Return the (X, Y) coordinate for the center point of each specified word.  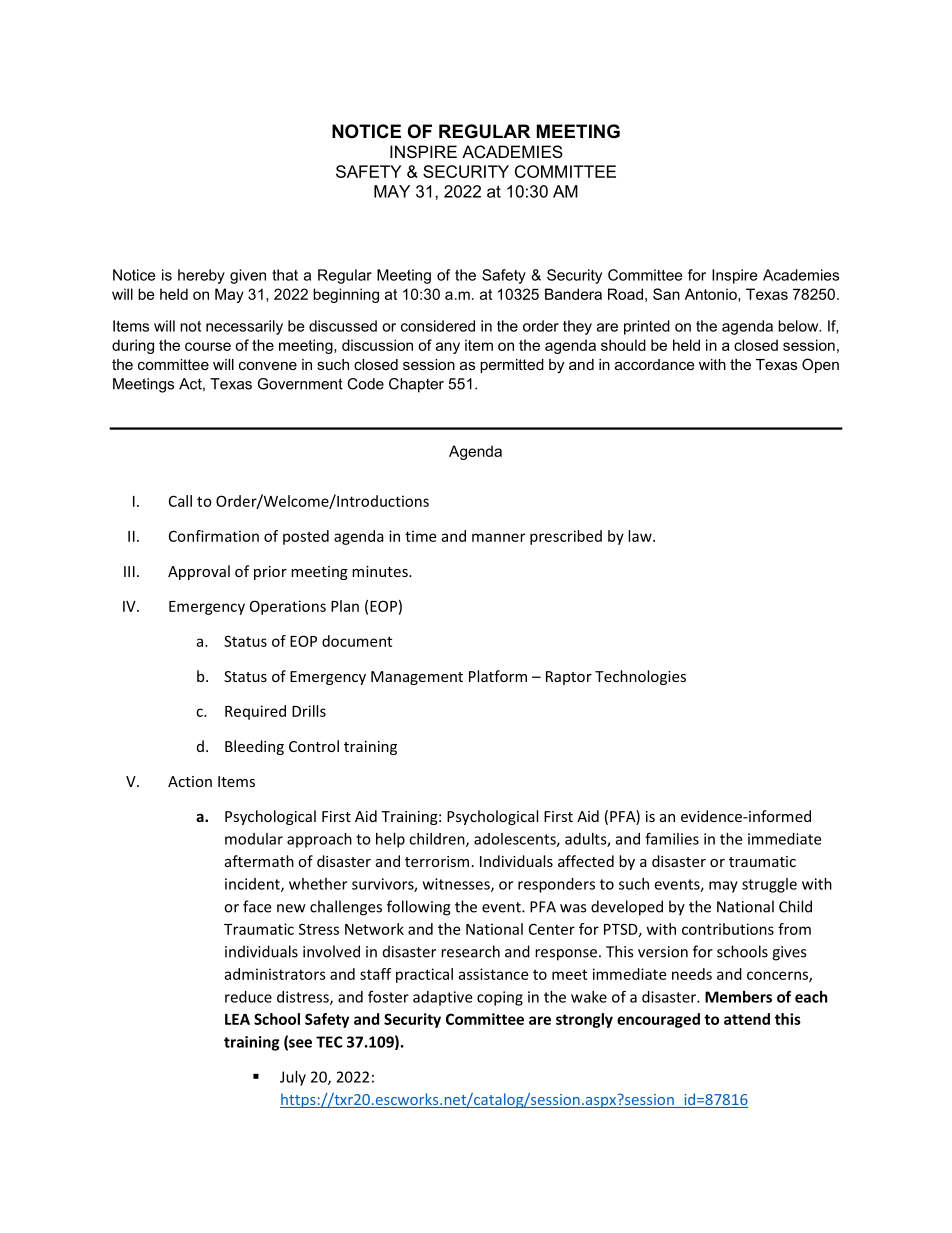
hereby (201, 276)
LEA (237, 1019)
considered (438, 326)
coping (500, 998)
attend (747, 1019)
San (666, 294)
